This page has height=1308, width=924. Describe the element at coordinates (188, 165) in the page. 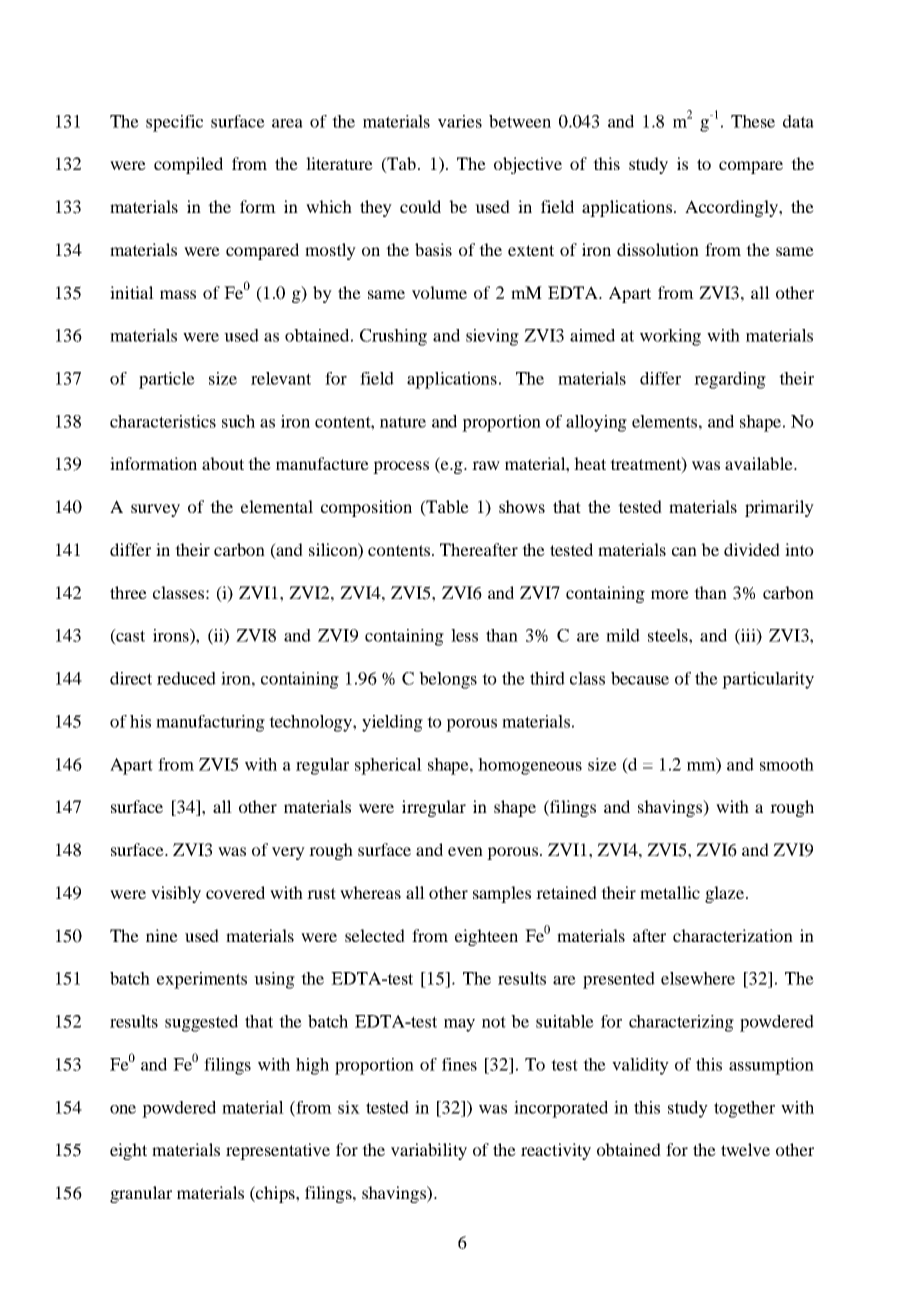

I see `compiled` at that location.
